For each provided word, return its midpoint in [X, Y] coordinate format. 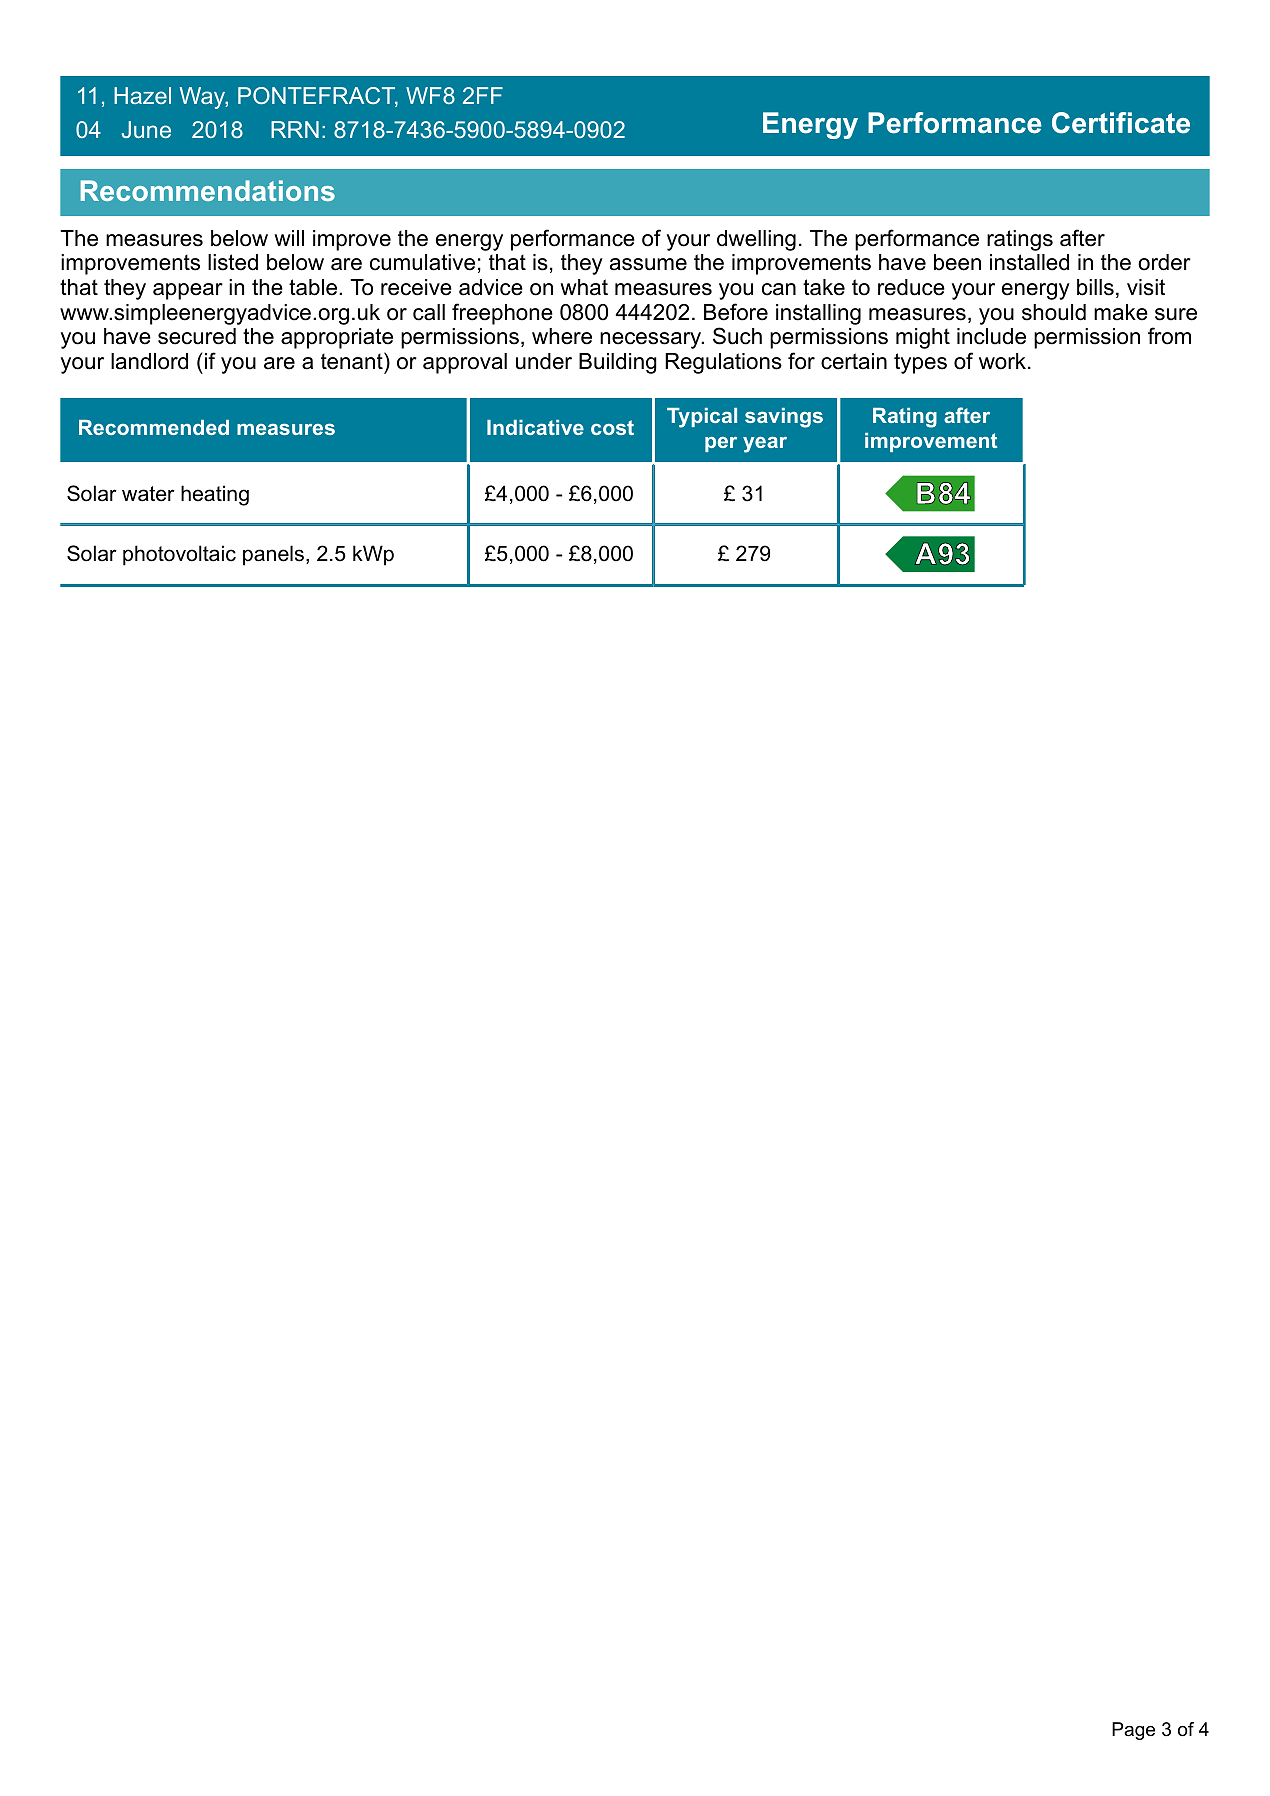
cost [612, 427]
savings [784, 418]
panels [273, 555]
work [1002, 361]
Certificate [1121, 123]
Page [1133, 1731]
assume [648, 264]
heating [215, 495]
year [765, 445]
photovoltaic [179, 555]
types [920, 363]
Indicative [535, 427]
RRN [295, 129]
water [148, 494]
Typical [702, 418]
